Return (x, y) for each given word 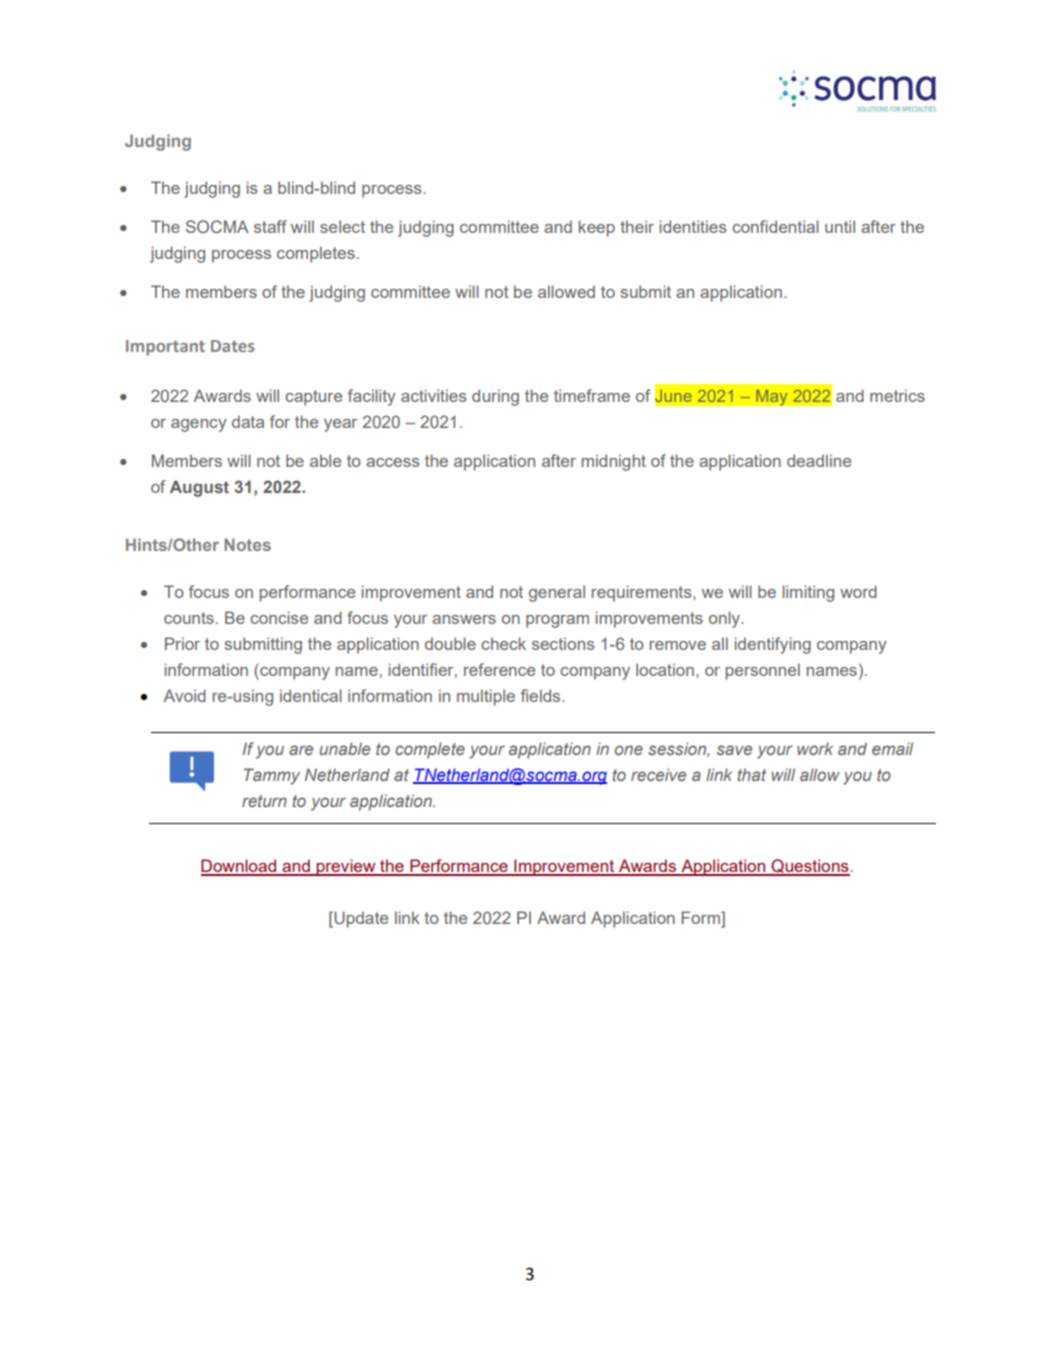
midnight (614, 462)
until (840, 226)
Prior (182, 643)
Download (240, 867)
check (503, 643)
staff (270, 226)
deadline (819, 460)
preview (346, 867)
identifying (773, 645)
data (248, 421)
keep (597, 228)
